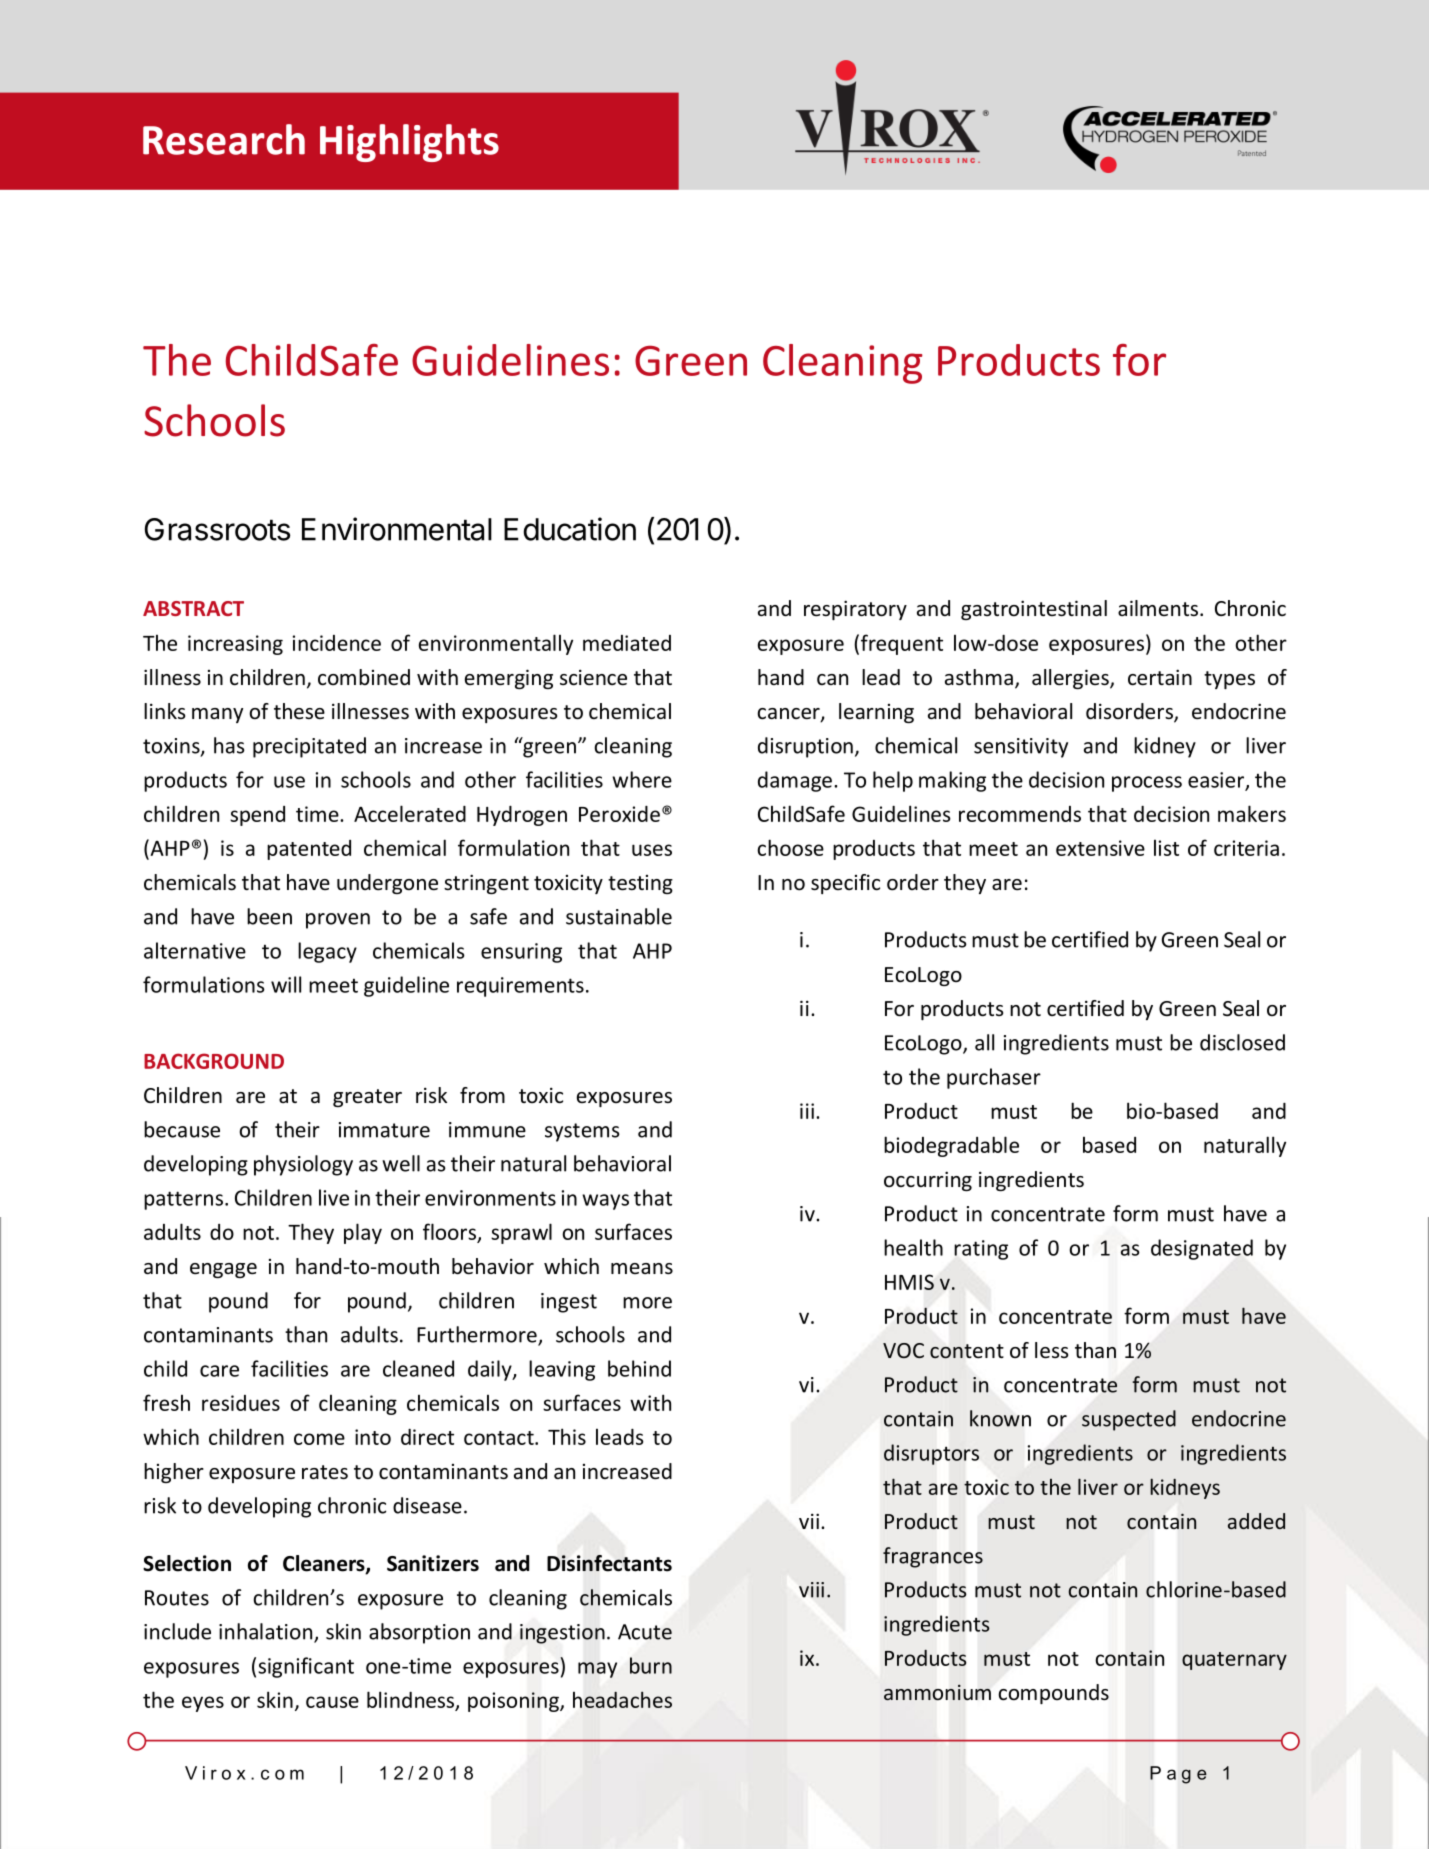 The width and height of the screenshot is (1429, 1849). What do you see at coordinates (640, 884) in the screenshot?
I see `testing` at bounding box center [640, 884].
